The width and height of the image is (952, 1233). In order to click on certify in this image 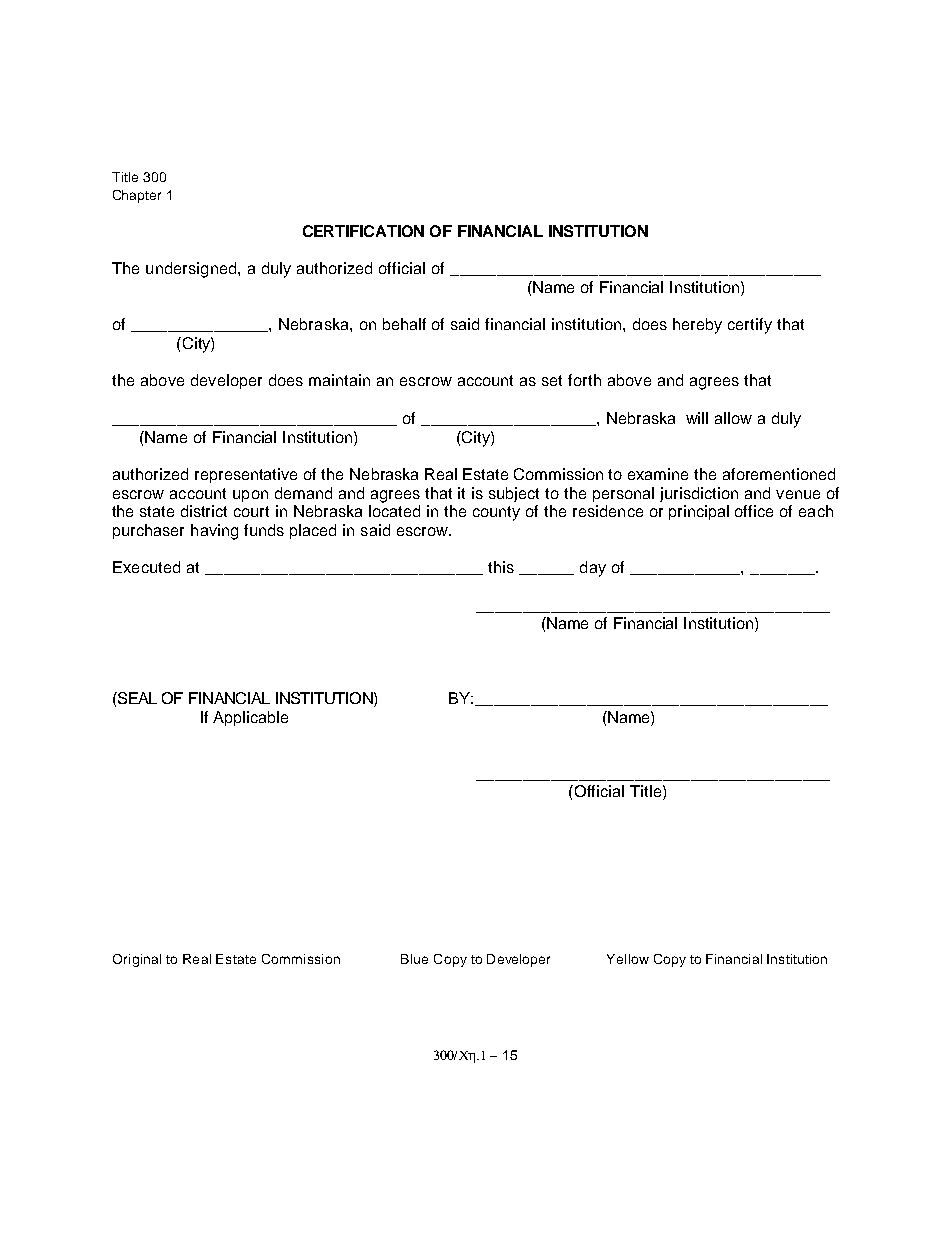, I will do `click(750, 326)`.
